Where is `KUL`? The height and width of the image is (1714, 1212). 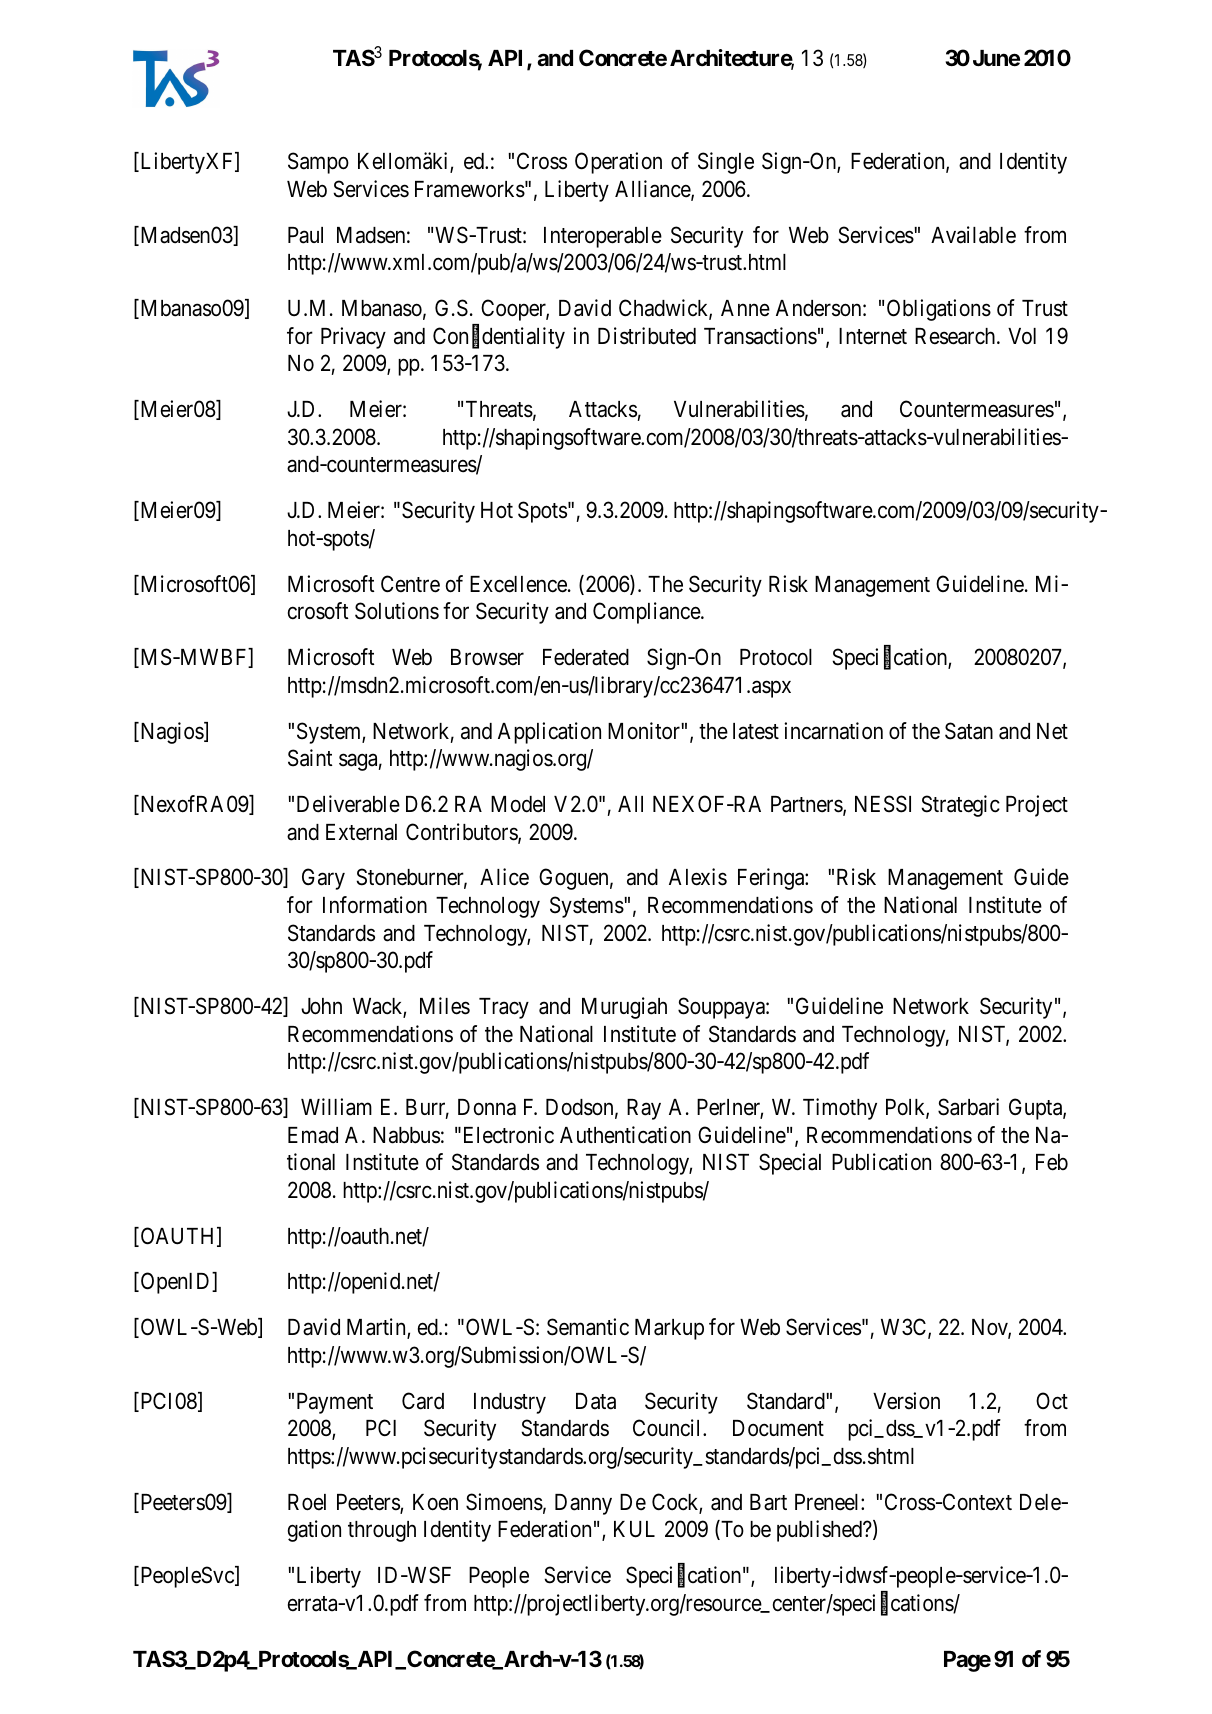
KUL is located at coordinates (634, 1529).
